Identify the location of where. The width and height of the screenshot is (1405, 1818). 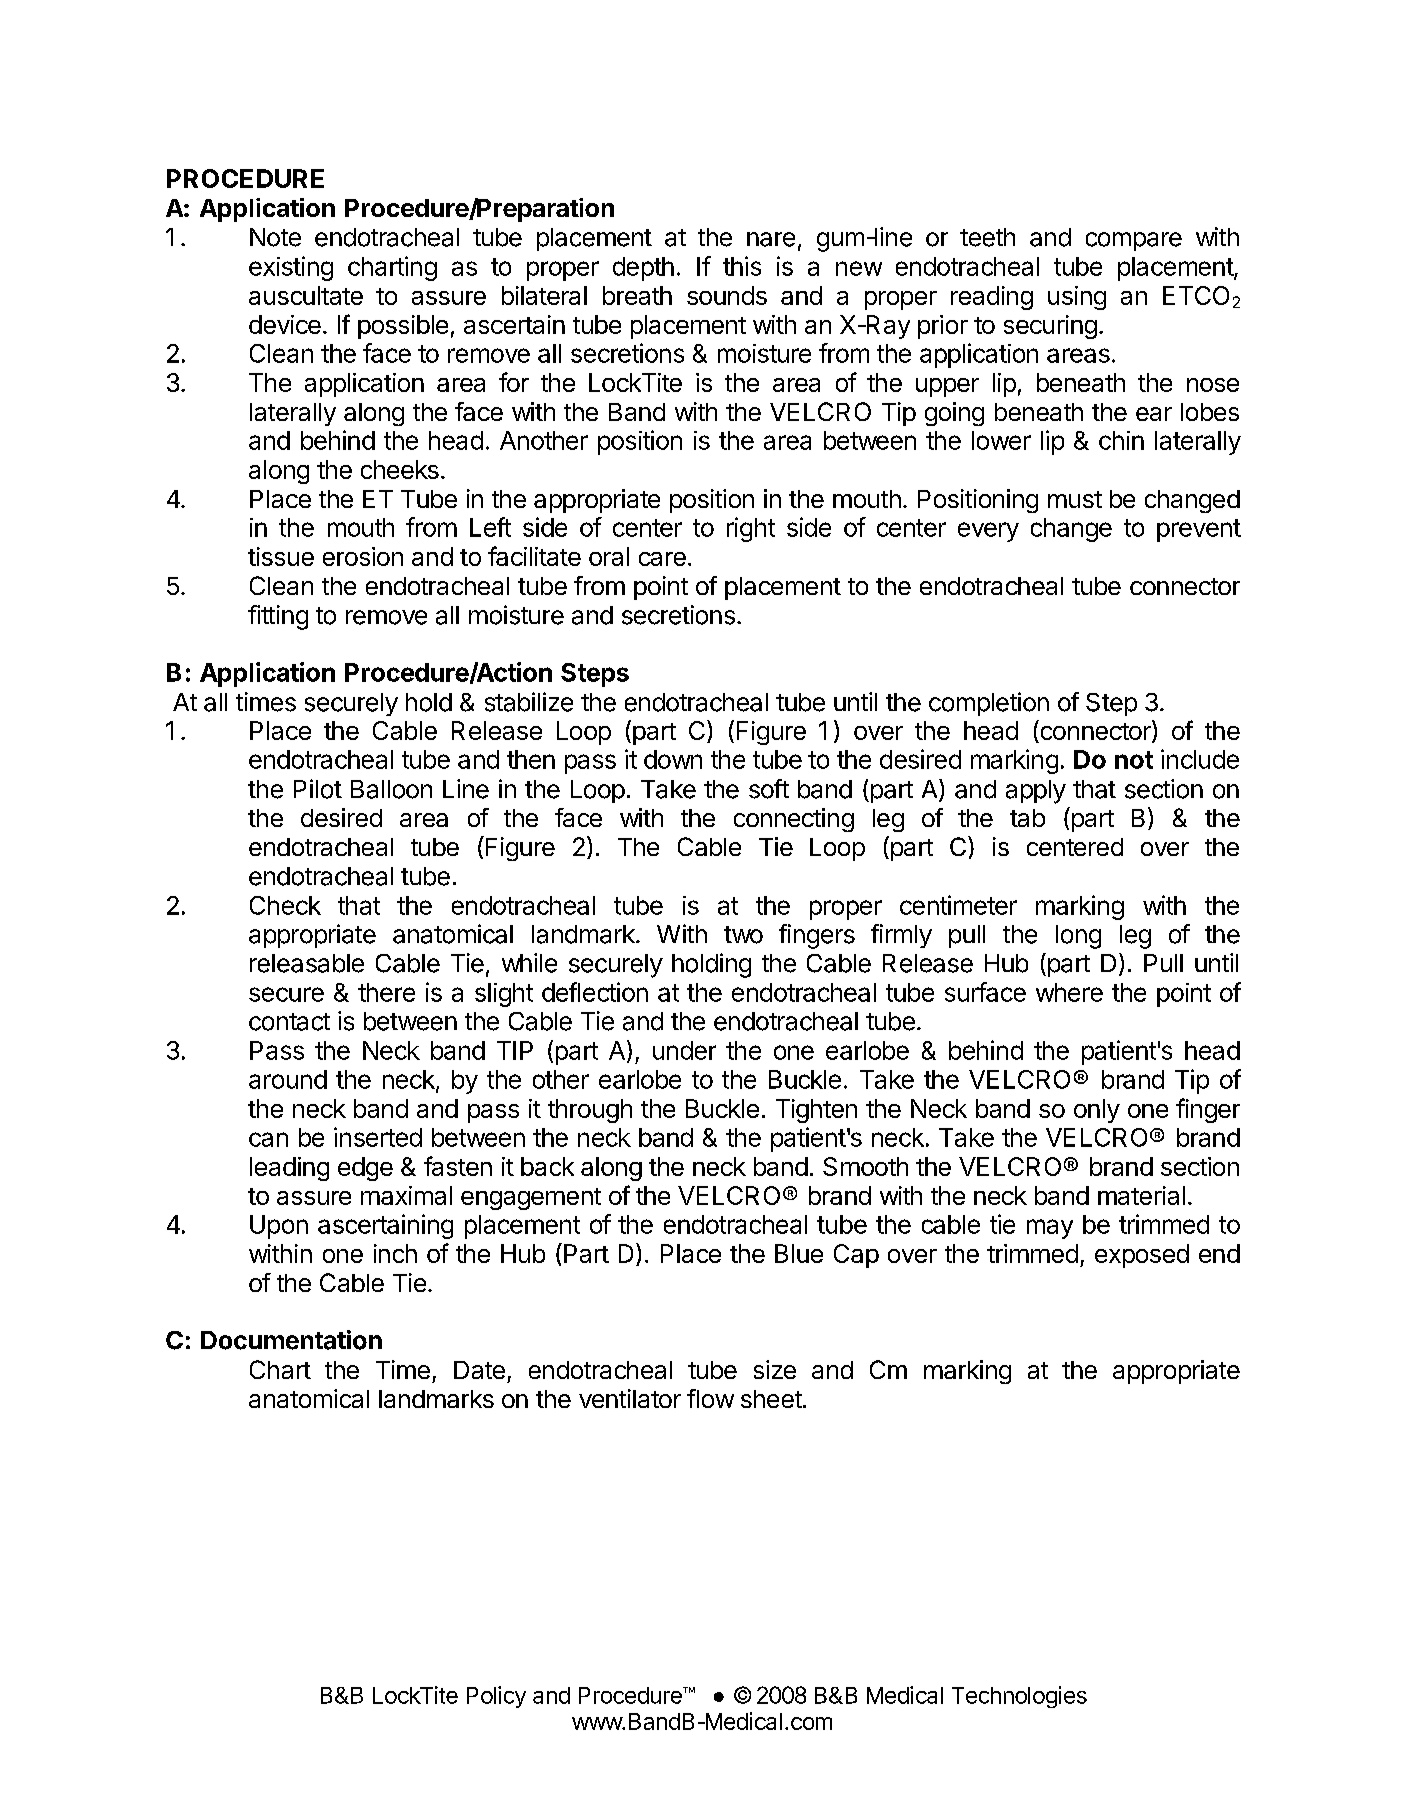
(1069, 992).
